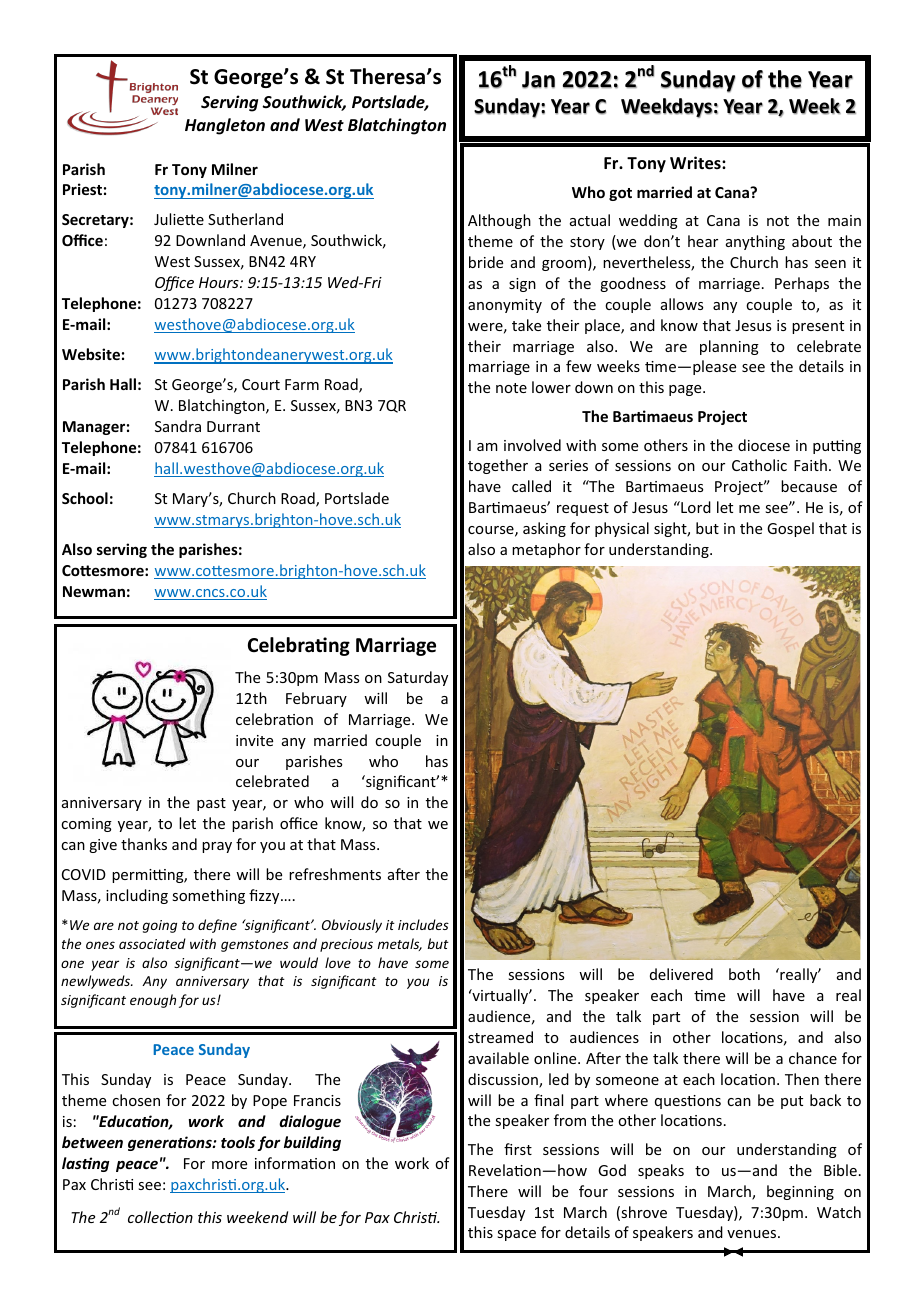  Describe the element at coordinates (160, 1217) in the screenshot. I see `collection` at that location.
